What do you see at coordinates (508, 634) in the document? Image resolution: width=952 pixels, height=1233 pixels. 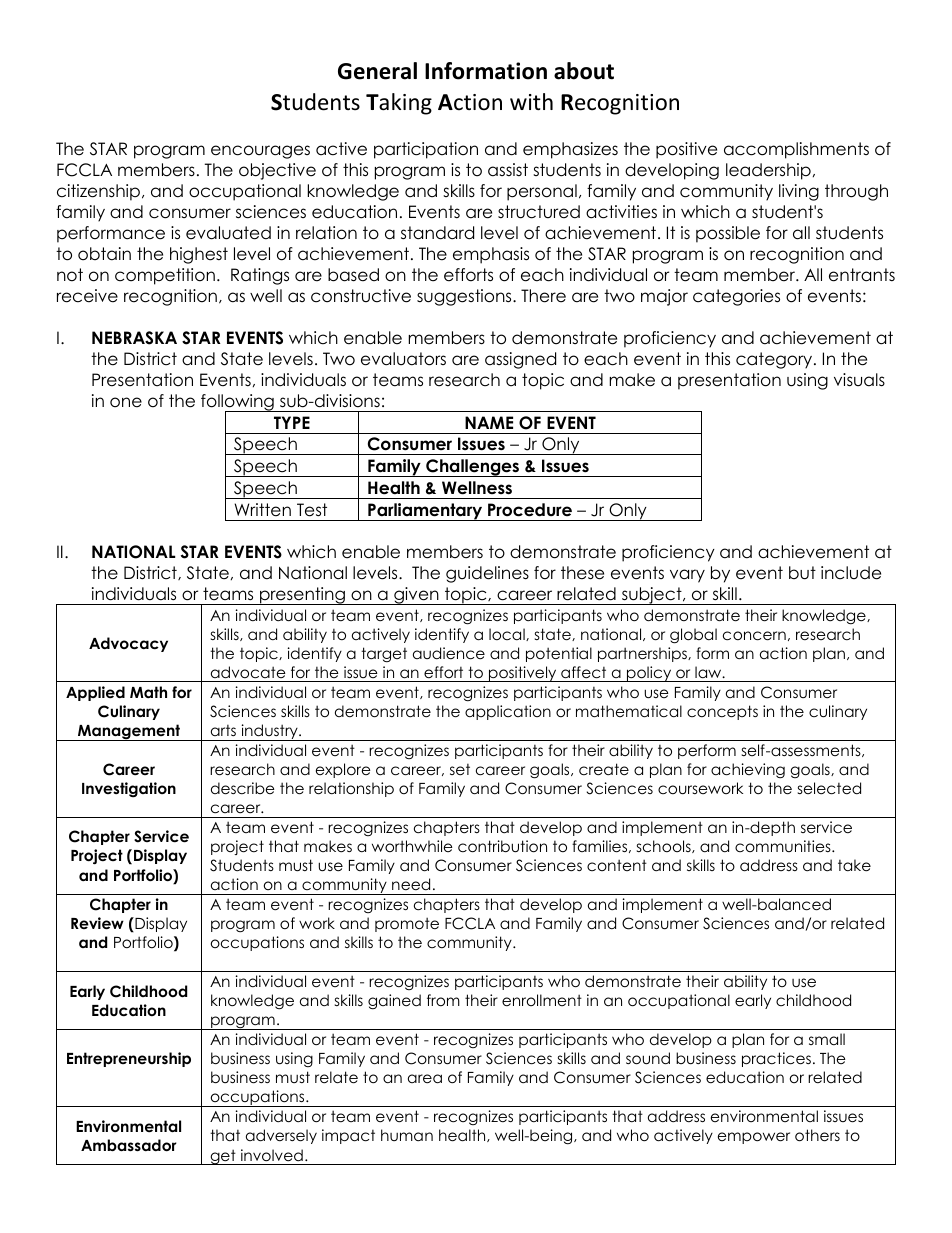 I see `local` at bounding box center [508, 634].
